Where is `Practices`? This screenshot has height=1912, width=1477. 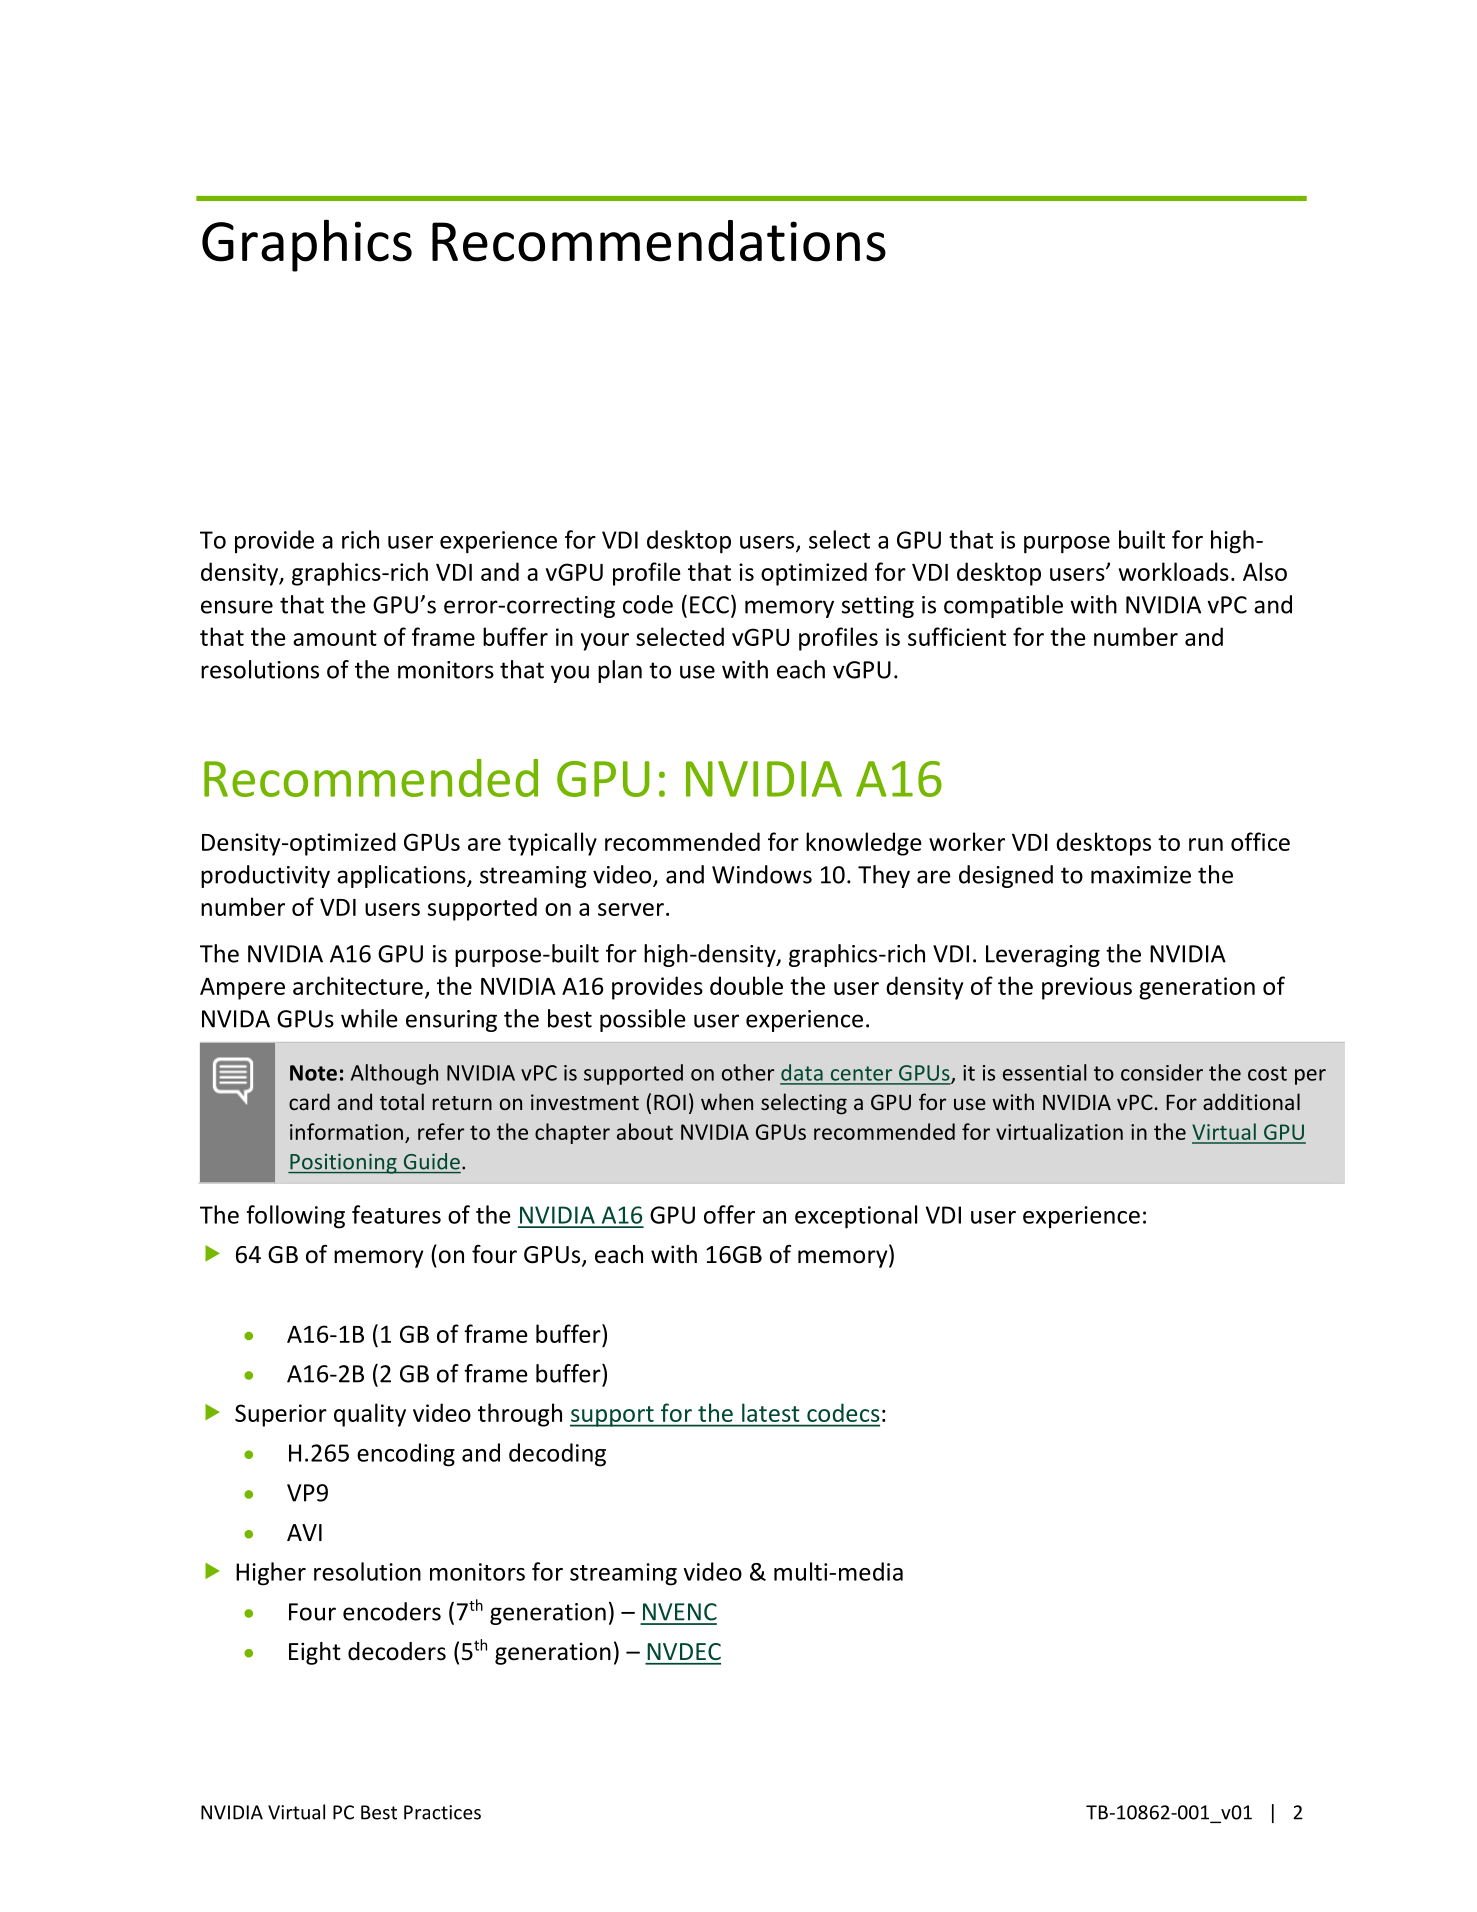 Practices is located at coordinates (442, 1812).
